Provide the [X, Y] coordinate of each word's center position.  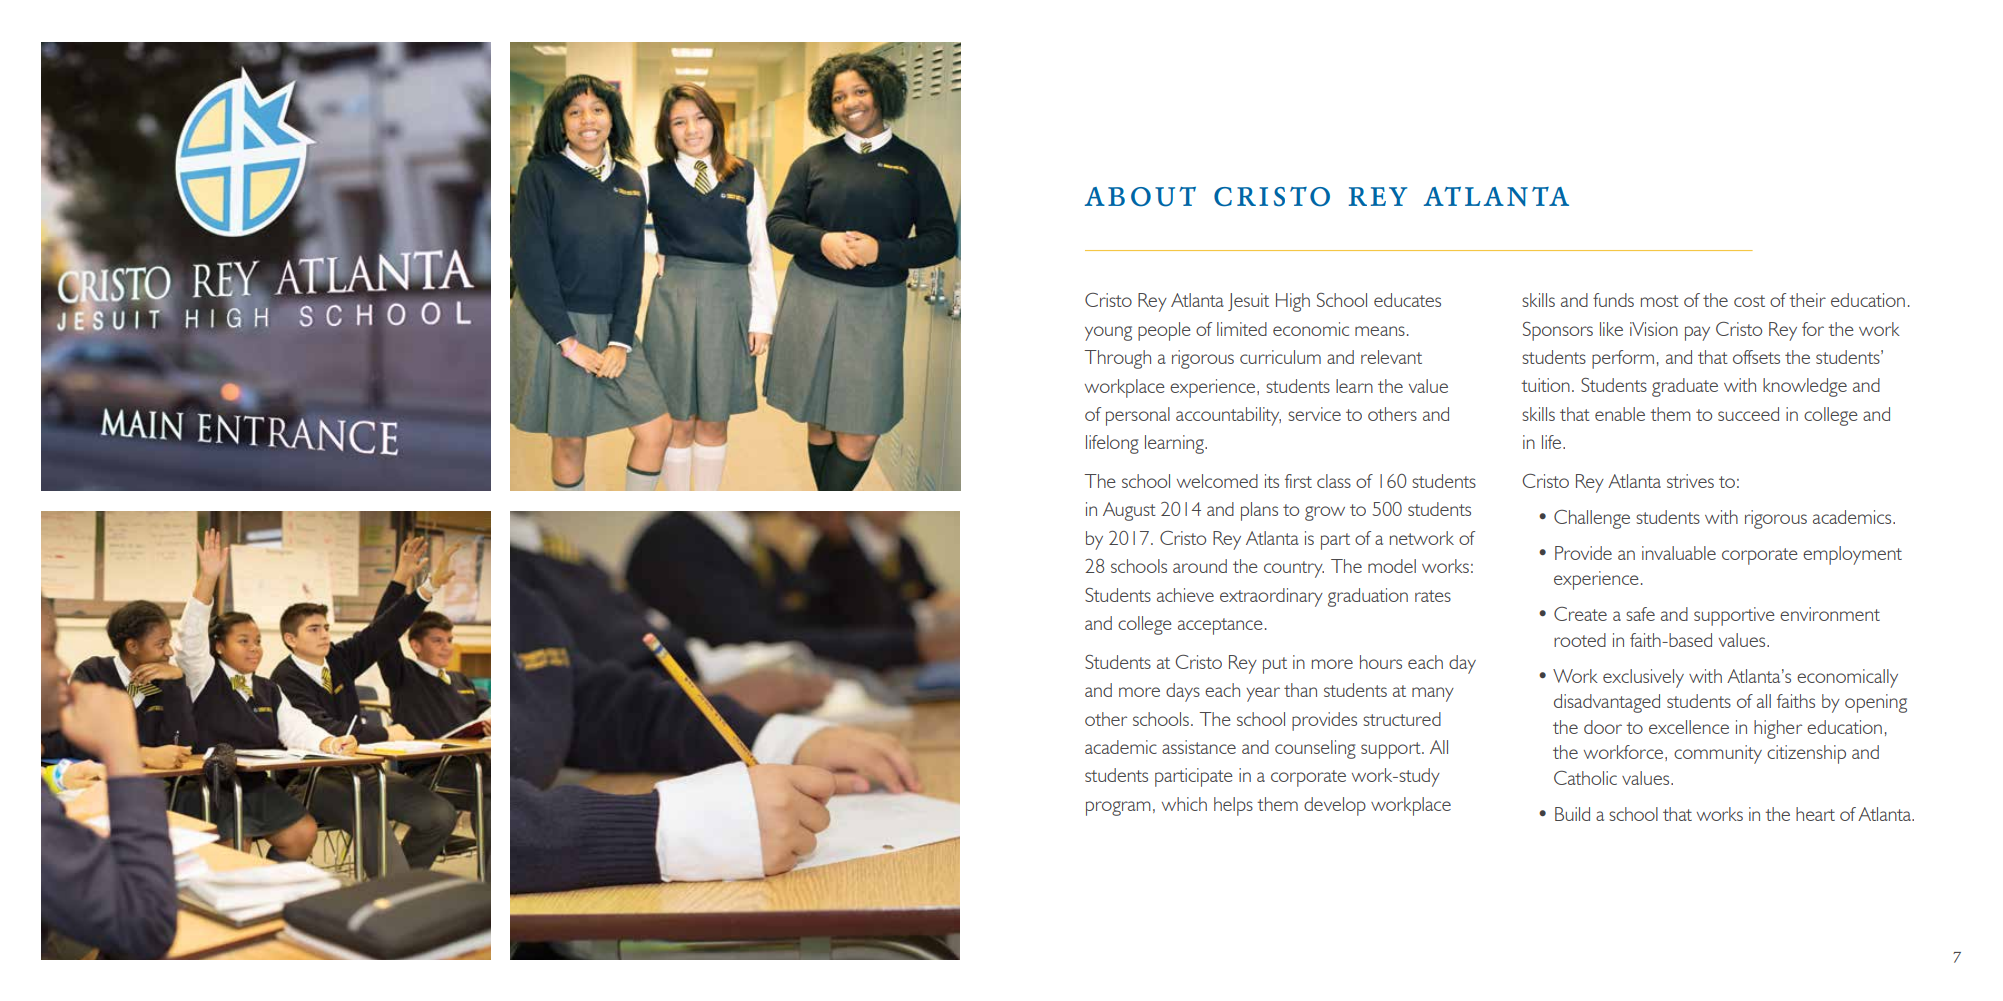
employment [1852, 555]
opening [1876, 703]
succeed [1748, 414]
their [1807, 300]
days [1183, 692]
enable [1620, 414]
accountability [1228, 416]
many [1433, 694]
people [1164, 331]
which [1184, 804]
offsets [1756, 357]
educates [1407, 300]
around [1200, 566]
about [1140, 197]
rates [1433, 596]
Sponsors [1558, 331]
